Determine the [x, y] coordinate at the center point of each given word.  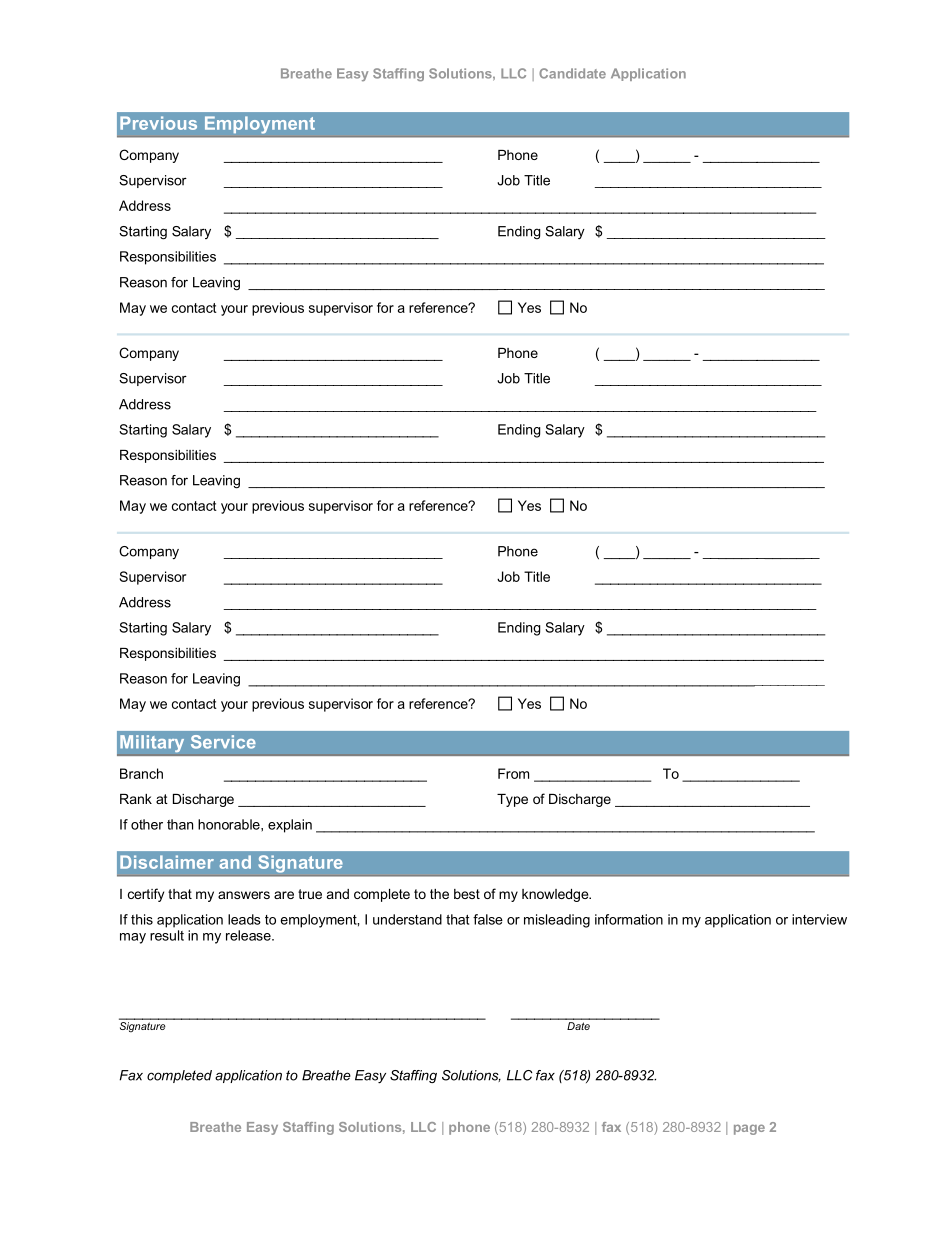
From [513, 773]
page [749, 1129]
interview [819, 919]
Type [512, 800]
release [249, 935]
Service [223, 742]
